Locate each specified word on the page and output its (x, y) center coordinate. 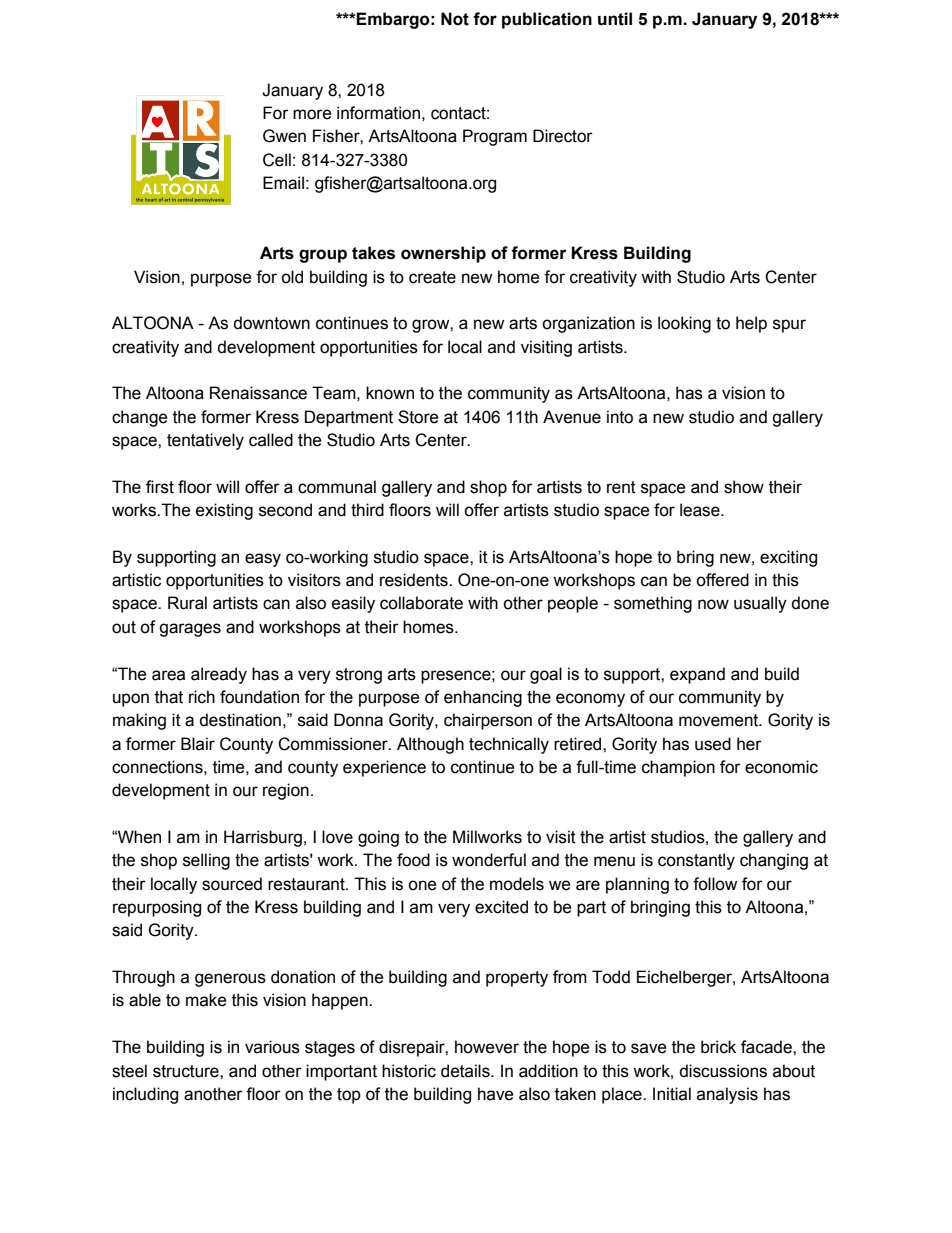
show (744, 487)
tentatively (205, 441)
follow (715, 884)
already (219, 675)
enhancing (483, 698)
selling (206, 861)
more (312, 114)
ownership (443, 254)
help (751, 324)
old (292, 277)
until (615, 19)
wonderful (489, 860)
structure (187, 1071)
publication (547, 20)
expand (697, 675)
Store (418, 417)
